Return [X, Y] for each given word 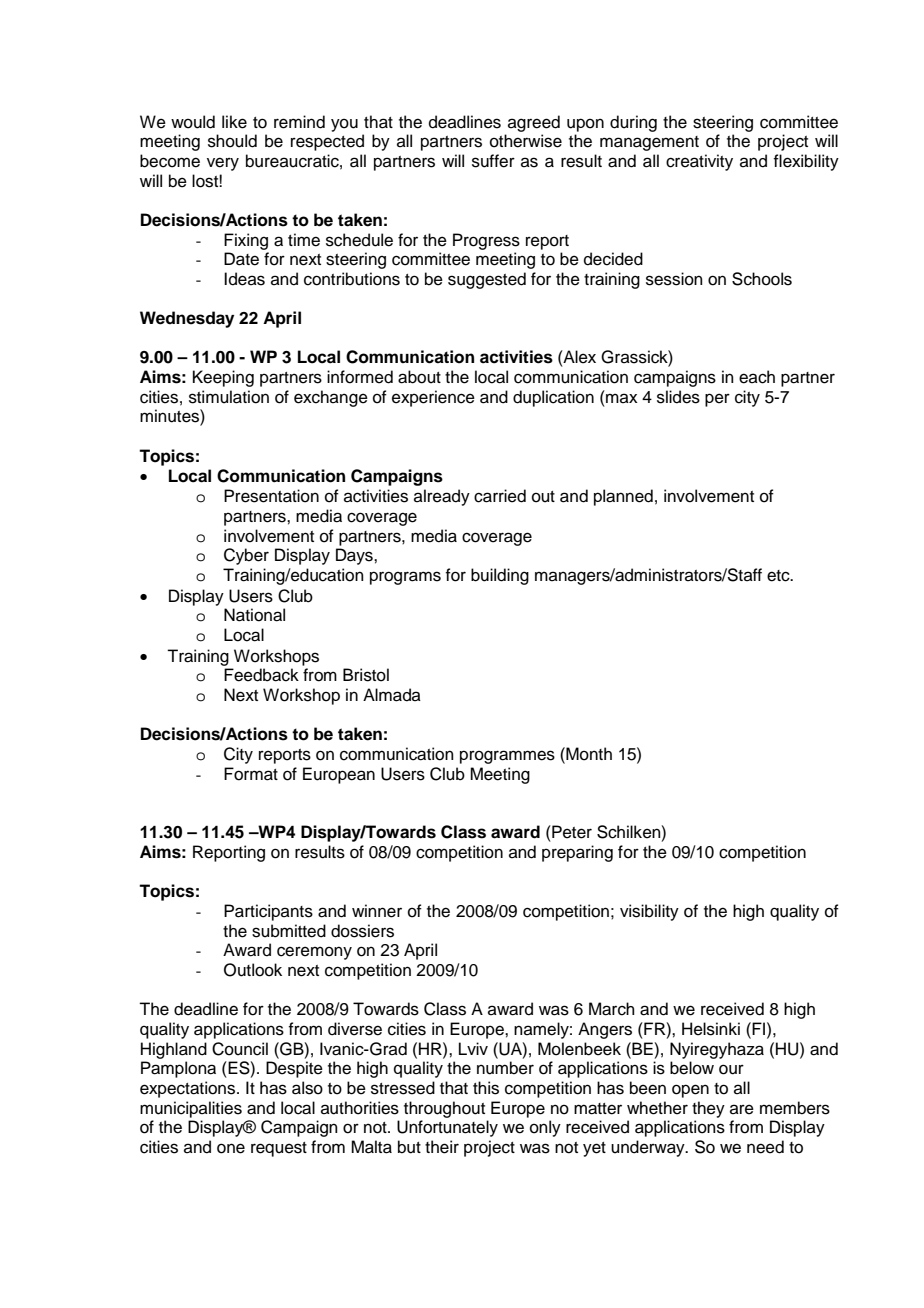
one [231, 1148]
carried [500, 496]
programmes [507, 757]
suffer [493, 161]
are [742, 1109]
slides [678, 397]
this [486, 1088]
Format [251, 774]
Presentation [271, 496]
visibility [649, 912]
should [232, 141]
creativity [699, 162]
